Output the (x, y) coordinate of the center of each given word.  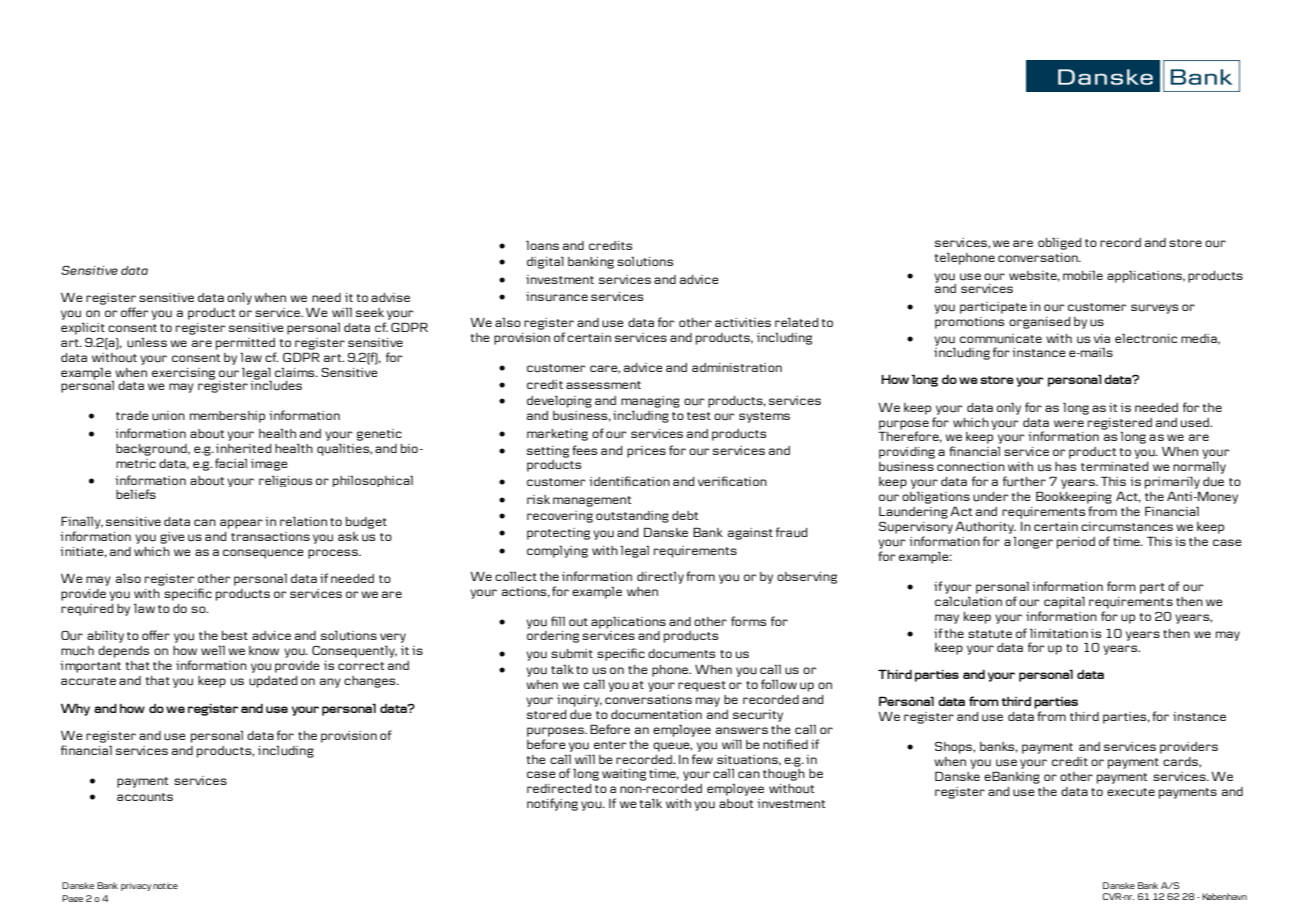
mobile (1083, 275)
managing (650, 402)
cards (1181, 761)
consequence (263, 554)
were (1069, 423)
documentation (656, 715)
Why (75, 709)
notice (165, 885)
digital (545, 263)
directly (660, 577)
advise (390, 297)
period (1076, 543)
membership (227, 417)
